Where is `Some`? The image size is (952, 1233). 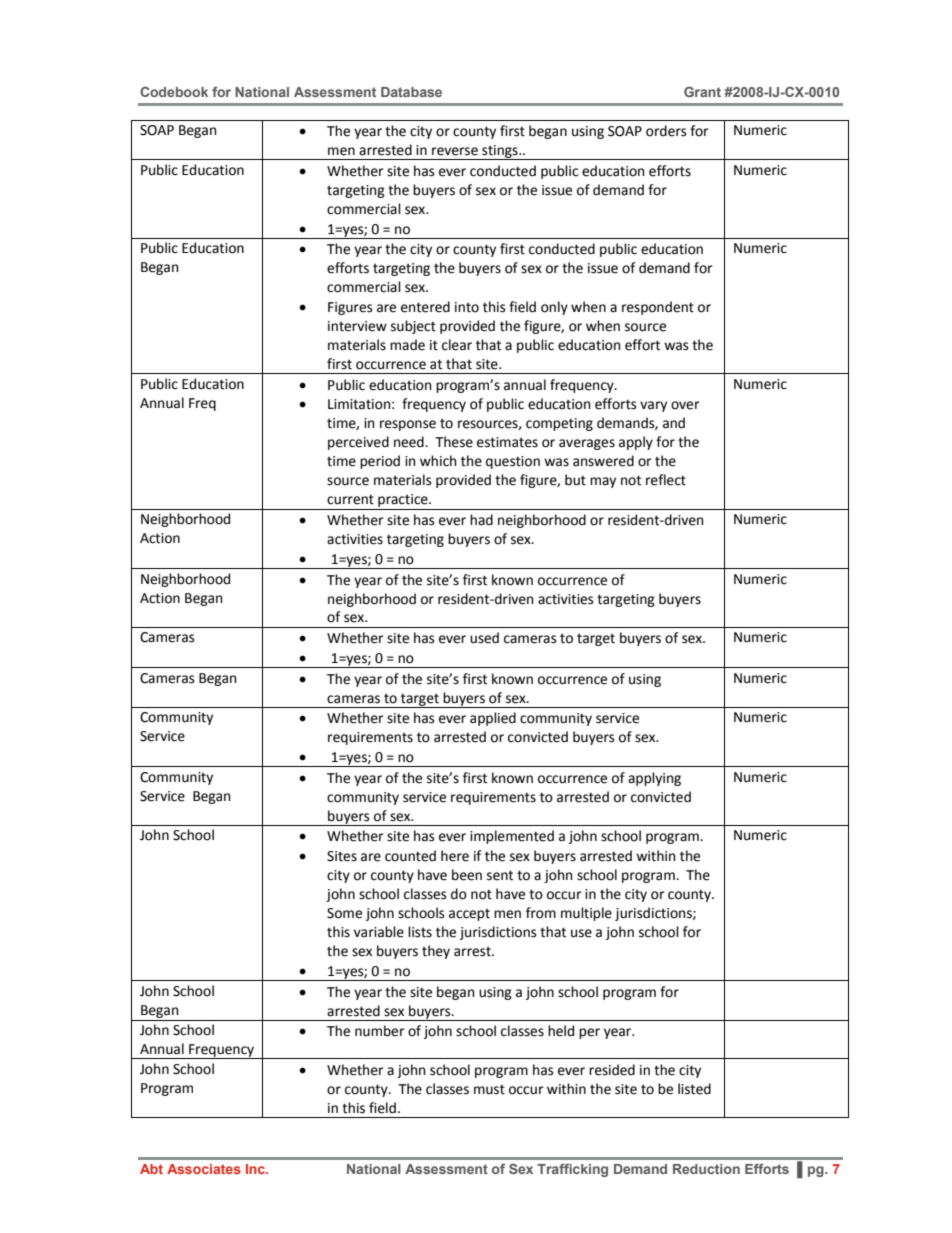
Some is located at coordinates (344, 913).
